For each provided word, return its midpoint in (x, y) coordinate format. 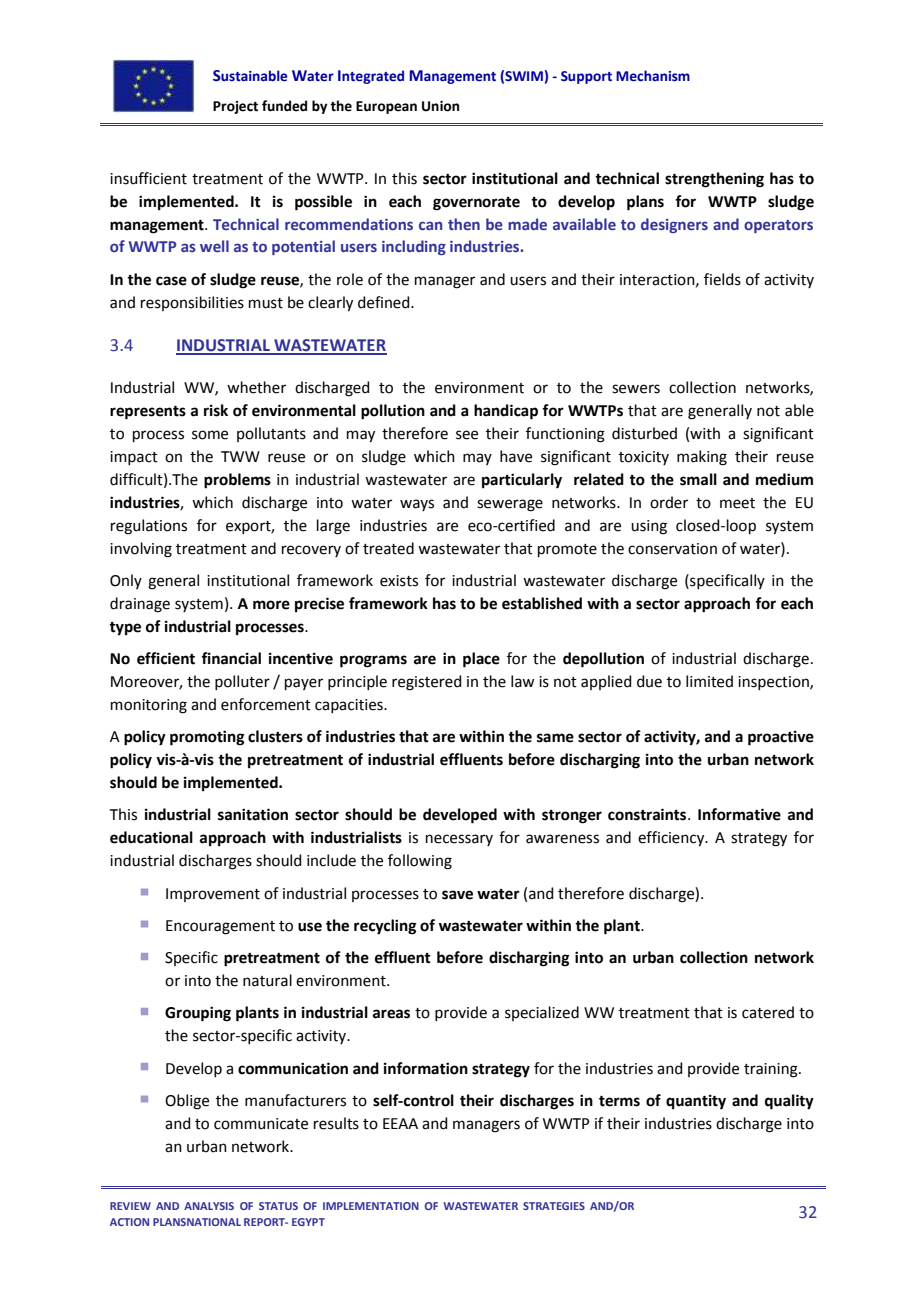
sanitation (253, 814)
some (210, 435)
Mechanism (653, 76)
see (467, 435)
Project (235, 107)
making (702, 458)
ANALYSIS (209, 1206)
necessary (459, 840)
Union (440, 106)
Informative (739, 814)
